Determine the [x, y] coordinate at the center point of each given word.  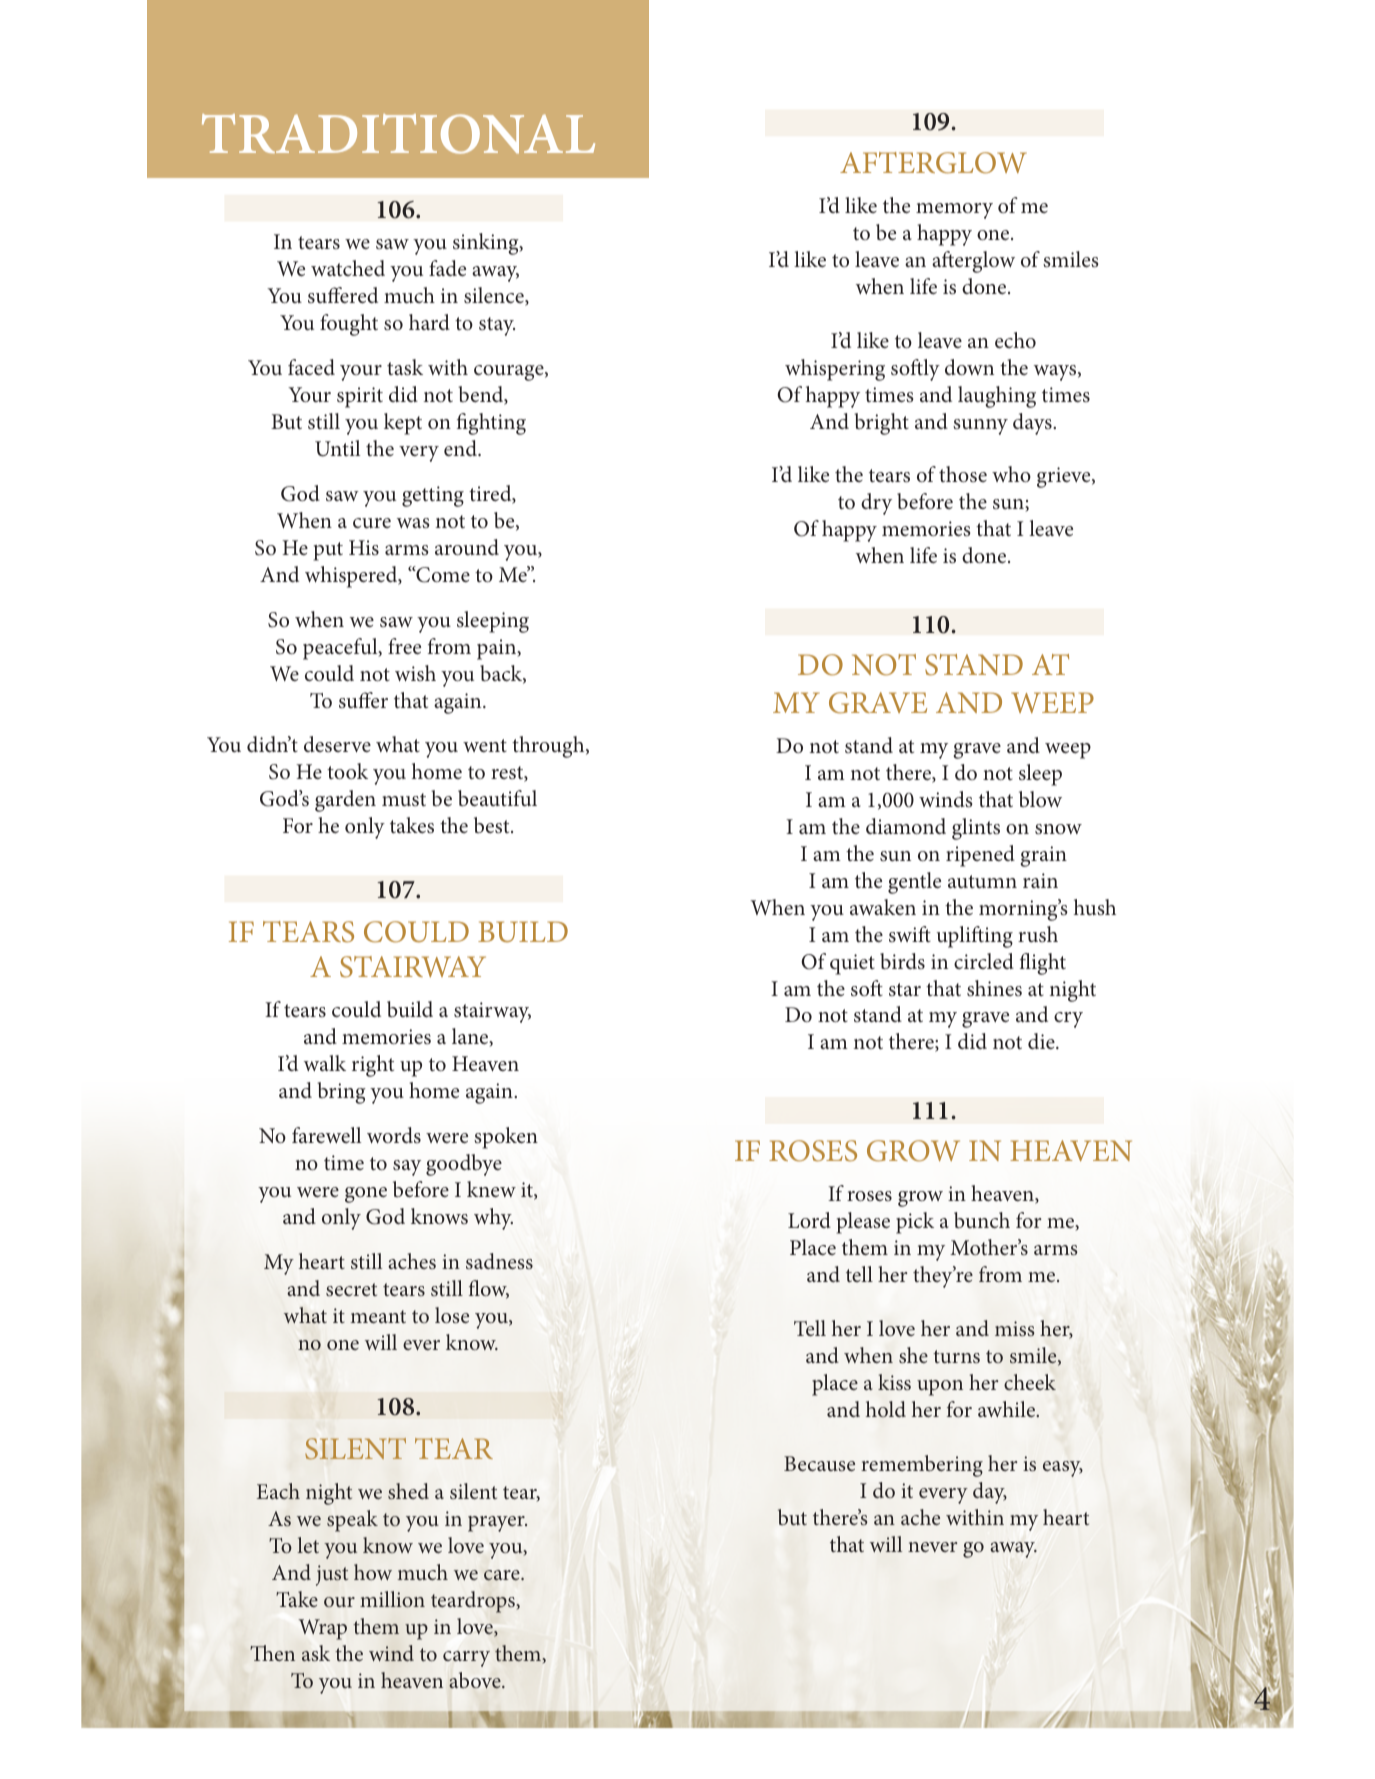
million [392, 1599]
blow [1040, 799]
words [394, 1135]
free [404, 646]
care [503, 1575]
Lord [809, 1220]
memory [954, 211]
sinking [487, 244]
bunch [982, 1220]
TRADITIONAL [398, 134]
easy [1063, 1469]
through [549, 747]
